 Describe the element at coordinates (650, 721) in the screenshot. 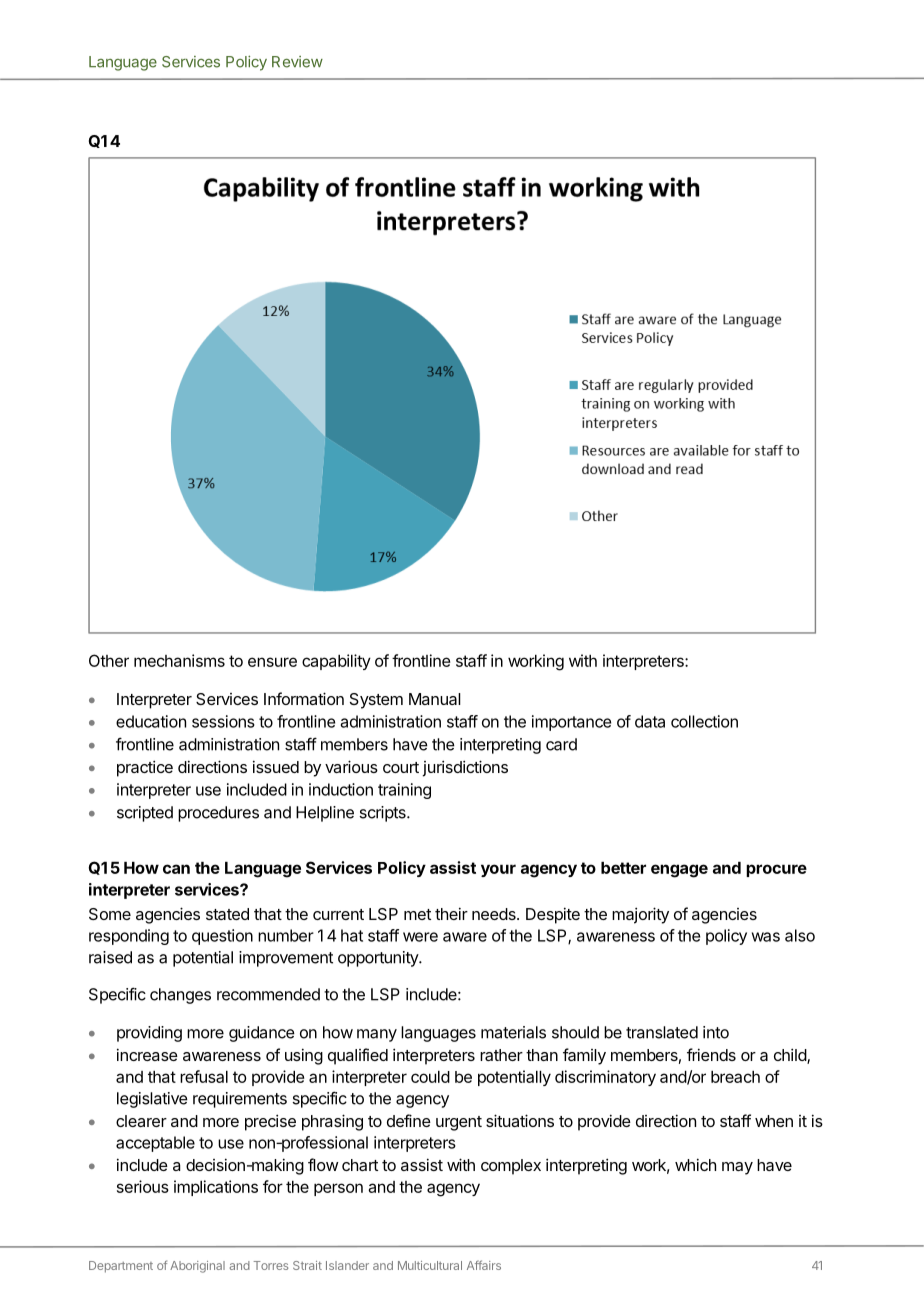

I see `data` at that location.
